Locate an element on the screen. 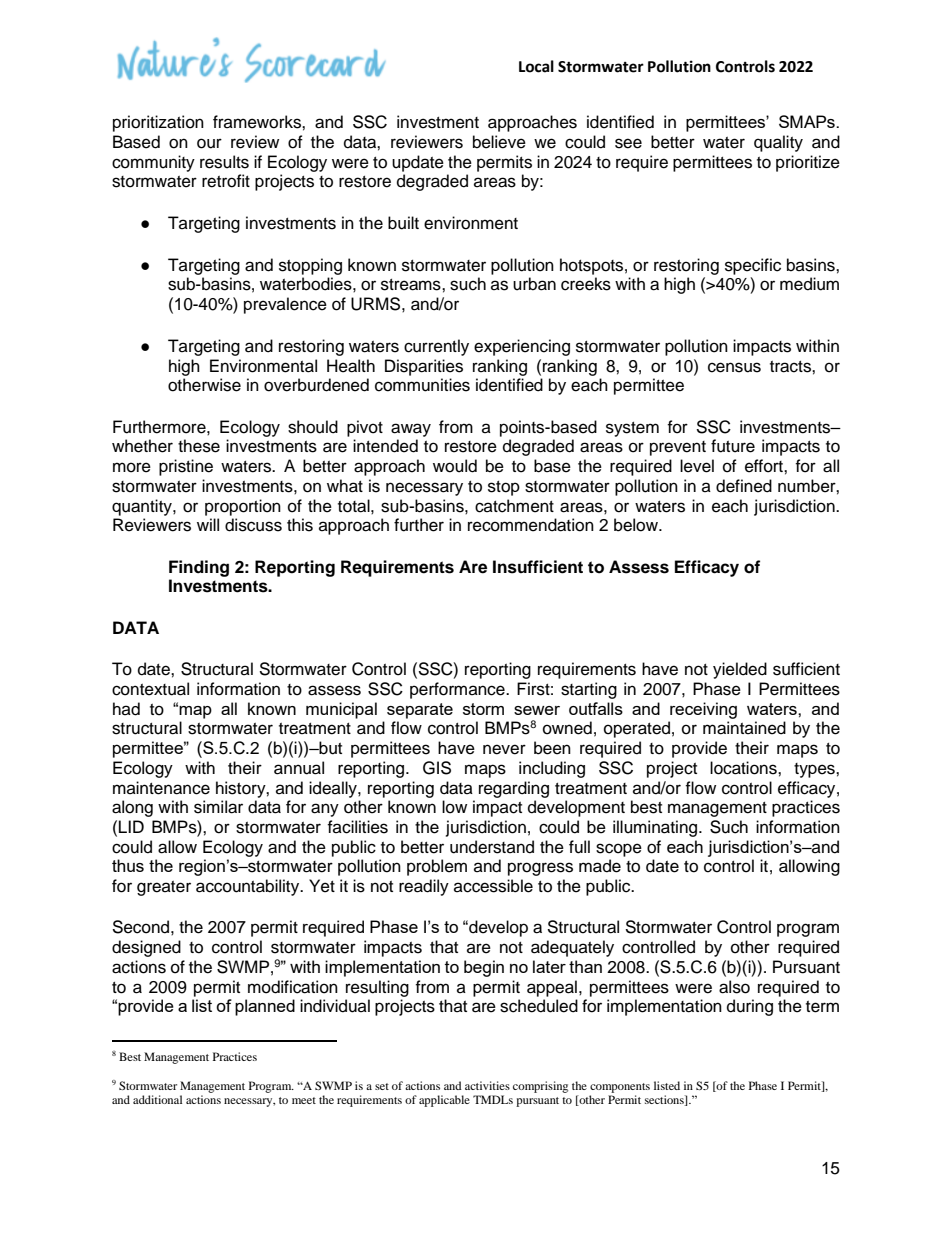 Image resolution: width=952 pixels, height=1233 pixels. quality is located at coordinates (778, 143).
